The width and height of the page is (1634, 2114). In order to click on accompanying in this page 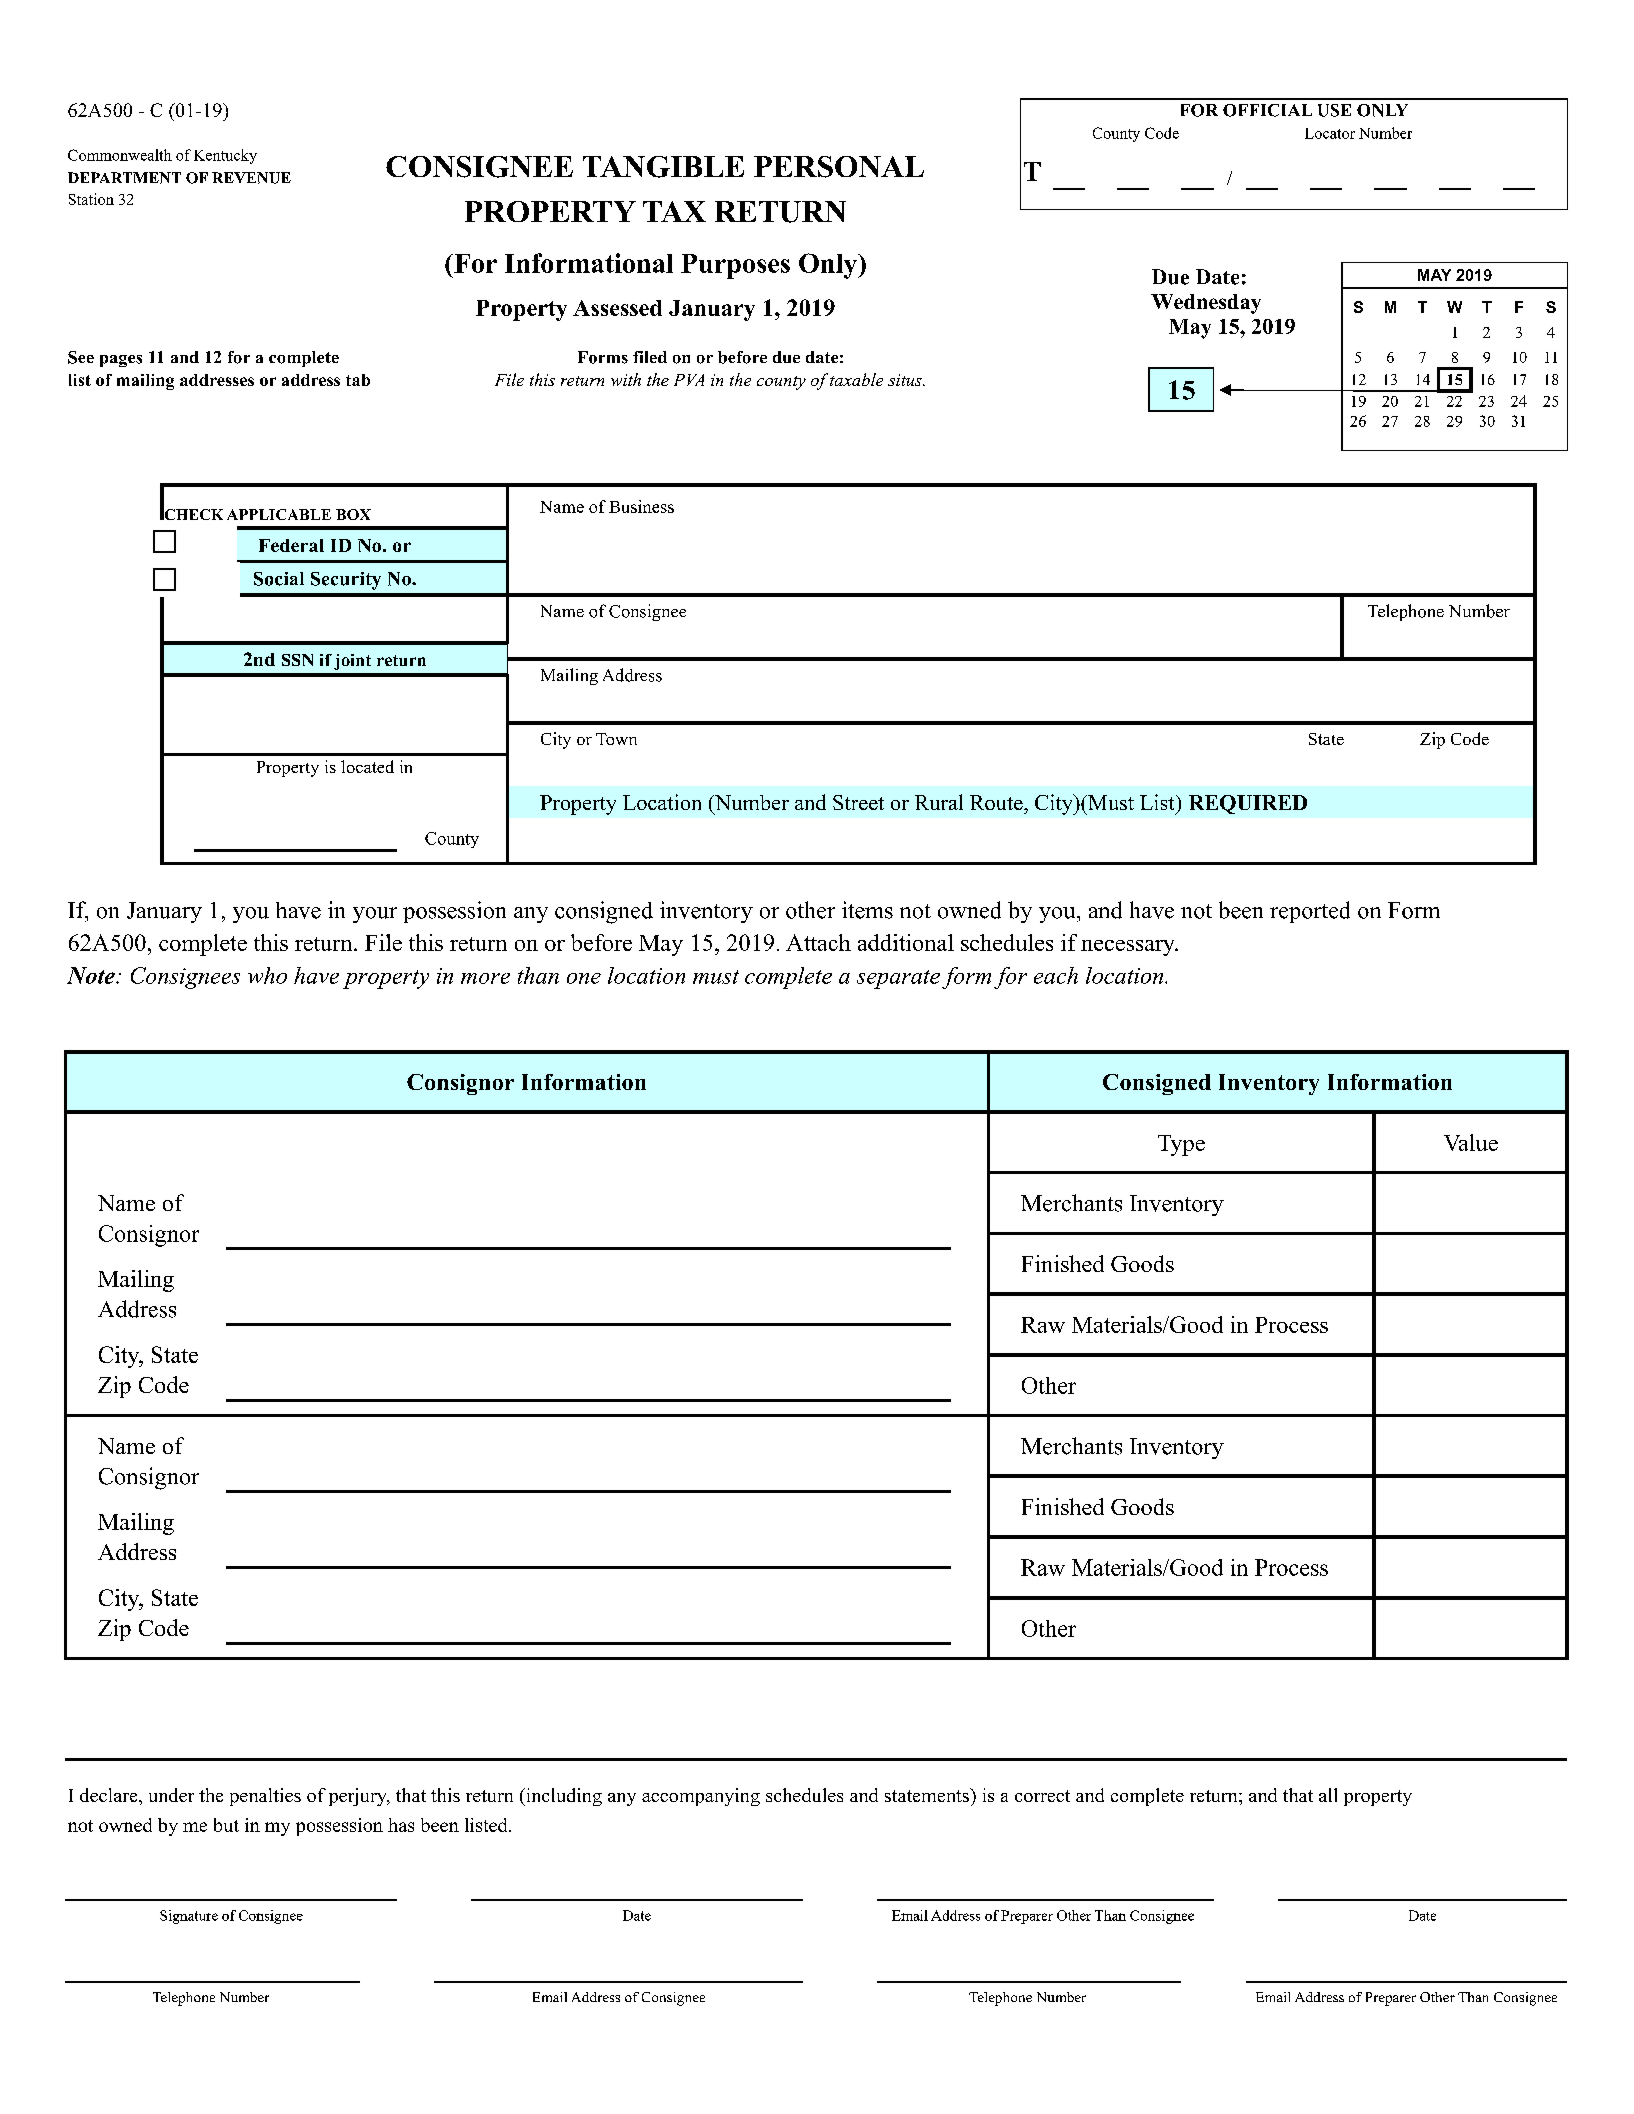, I will do `click(701, 1797)`.
